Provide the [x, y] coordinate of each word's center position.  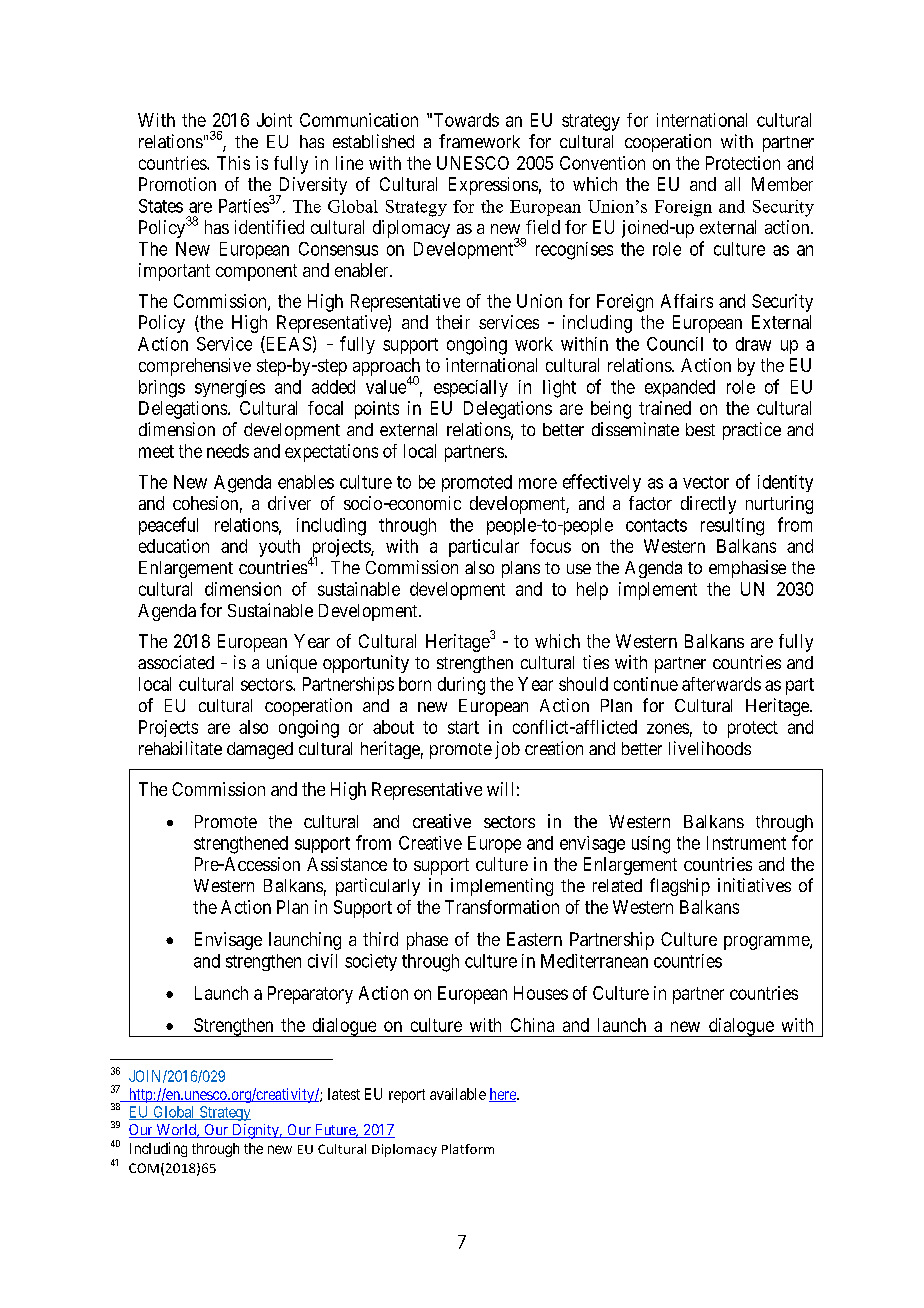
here [503, 1095]
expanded [680, 388]
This [233, 163]
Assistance [347, 864]
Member [782, 184]
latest [344, 1094]
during [461, 686]
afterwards [721, 684]
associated [176, 662]
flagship [680, 887]
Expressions [493, 186]
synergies [230, 389]
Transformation [502, 907]
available [458, 1094]
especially [471, 388]
